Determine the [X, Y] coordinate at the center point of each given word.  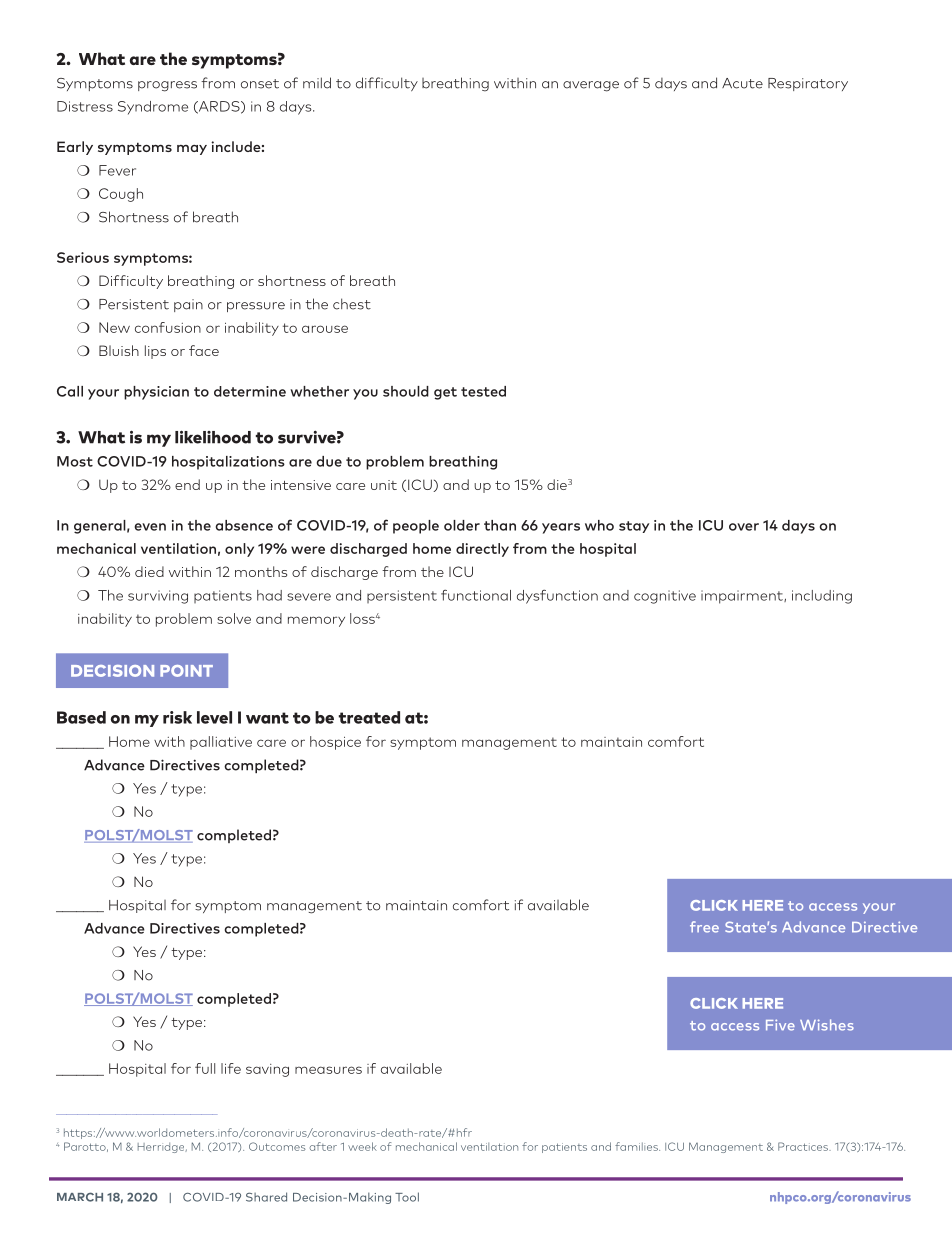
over [744, 527]
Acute [742, 83]
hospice [335, 743]
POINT [186, 671]
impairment [743, 597]
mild [317, 83]
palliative [221, 743]
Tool [407, 1197]
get [445, 393]
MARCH [80, 1197]
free [704, 927]
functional [476, 595]
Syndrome [153, 108]
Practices [804, 1146]
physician [156, 393]
